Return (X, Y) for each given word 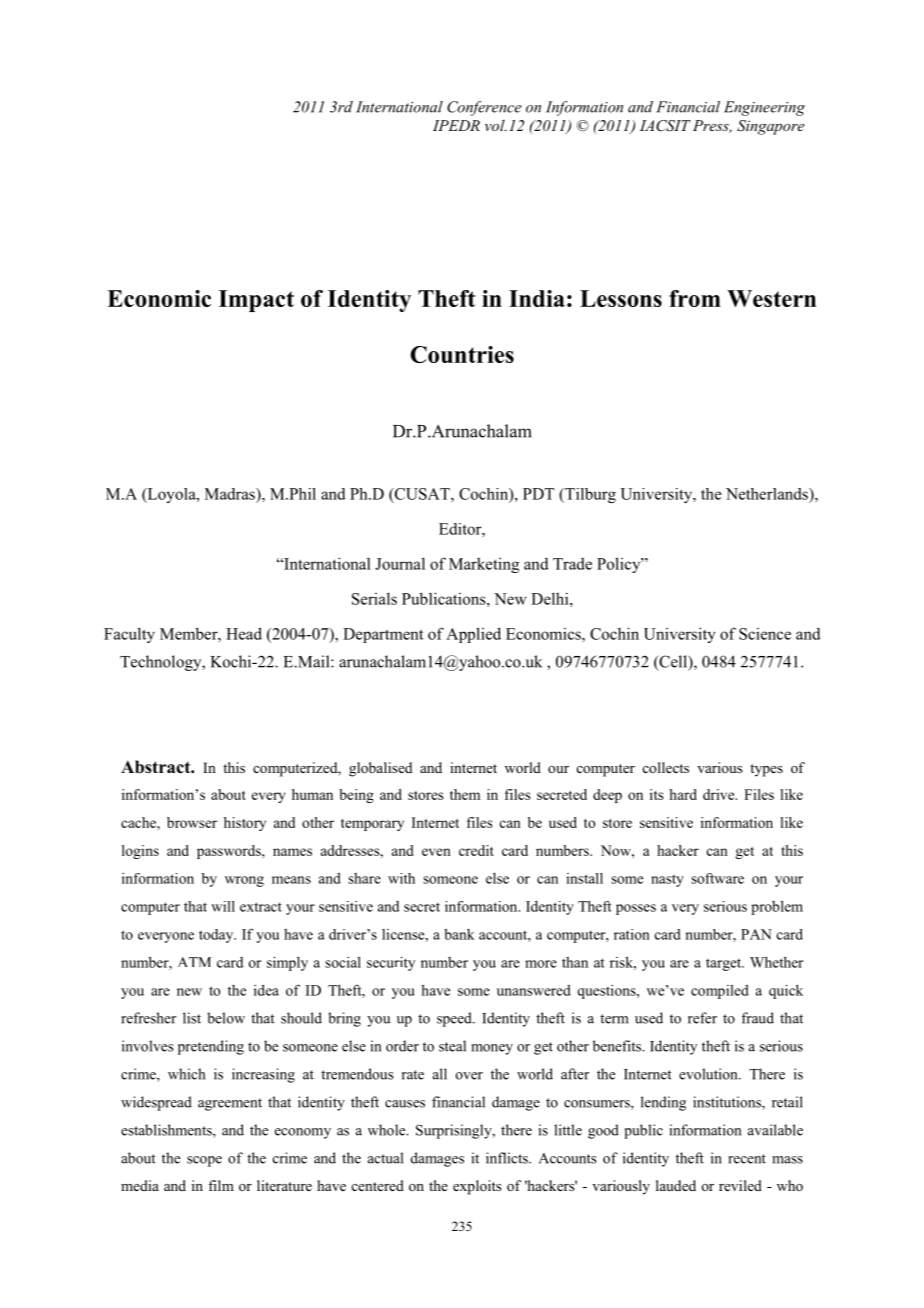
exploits (477, 1187)
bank (459, 934)
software (717, 878)
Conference (484, 108)
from (695, 298)
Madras (231, 494)
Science (765, 634)
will (223, 906)
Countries (462, 354)
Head (244, 633)
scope (204, 1161)
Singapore (770, 127)
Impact (256, 301)
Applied (473, 635)
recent (747, 1159)
